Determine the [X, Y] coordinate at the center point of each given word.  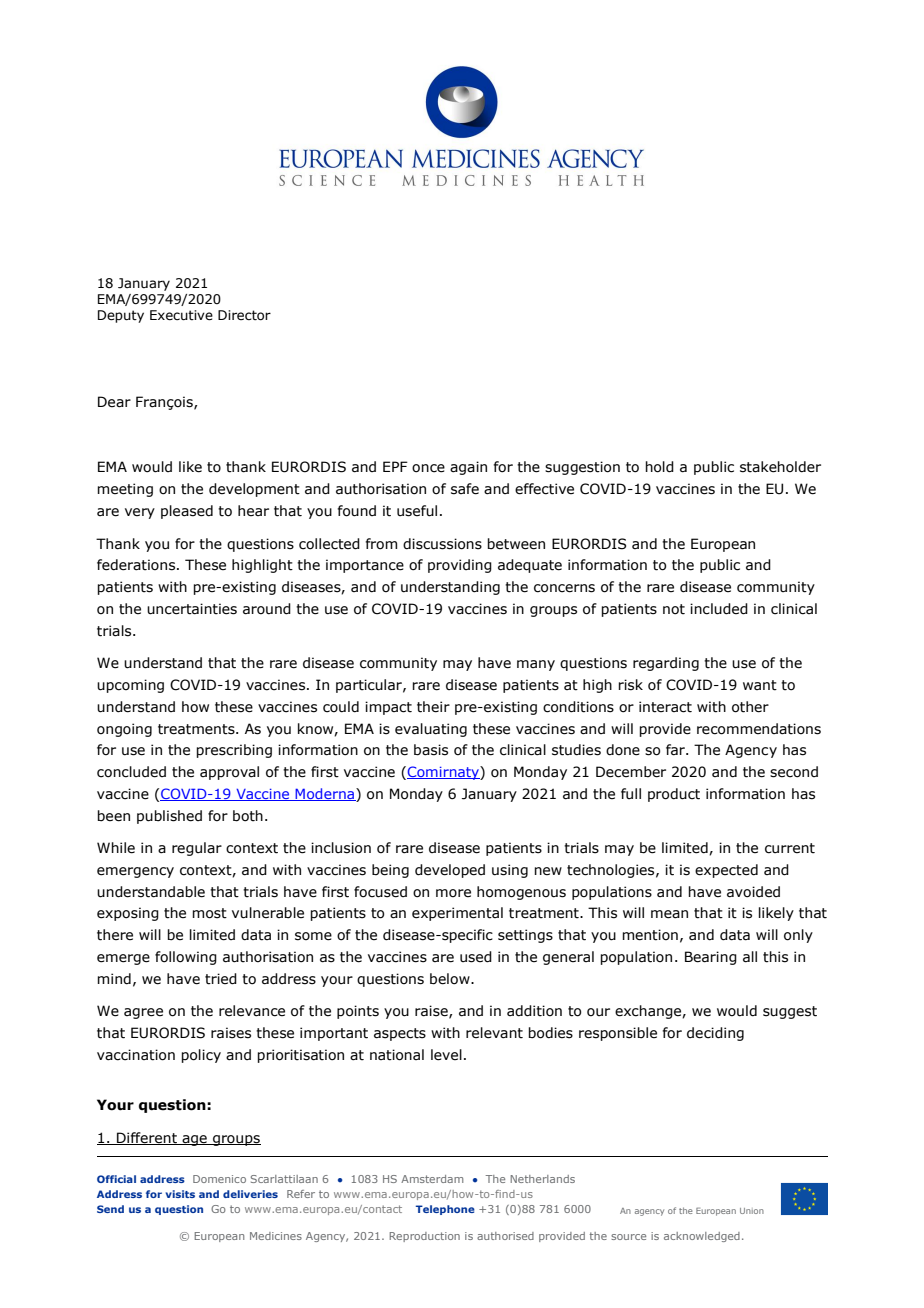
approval [229, 773]
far [676, 750]
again [468, 468]
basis [431, 750]
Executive [181, 315]
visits [180, 1194]
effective [544, 489]
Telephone [445, 1210]
